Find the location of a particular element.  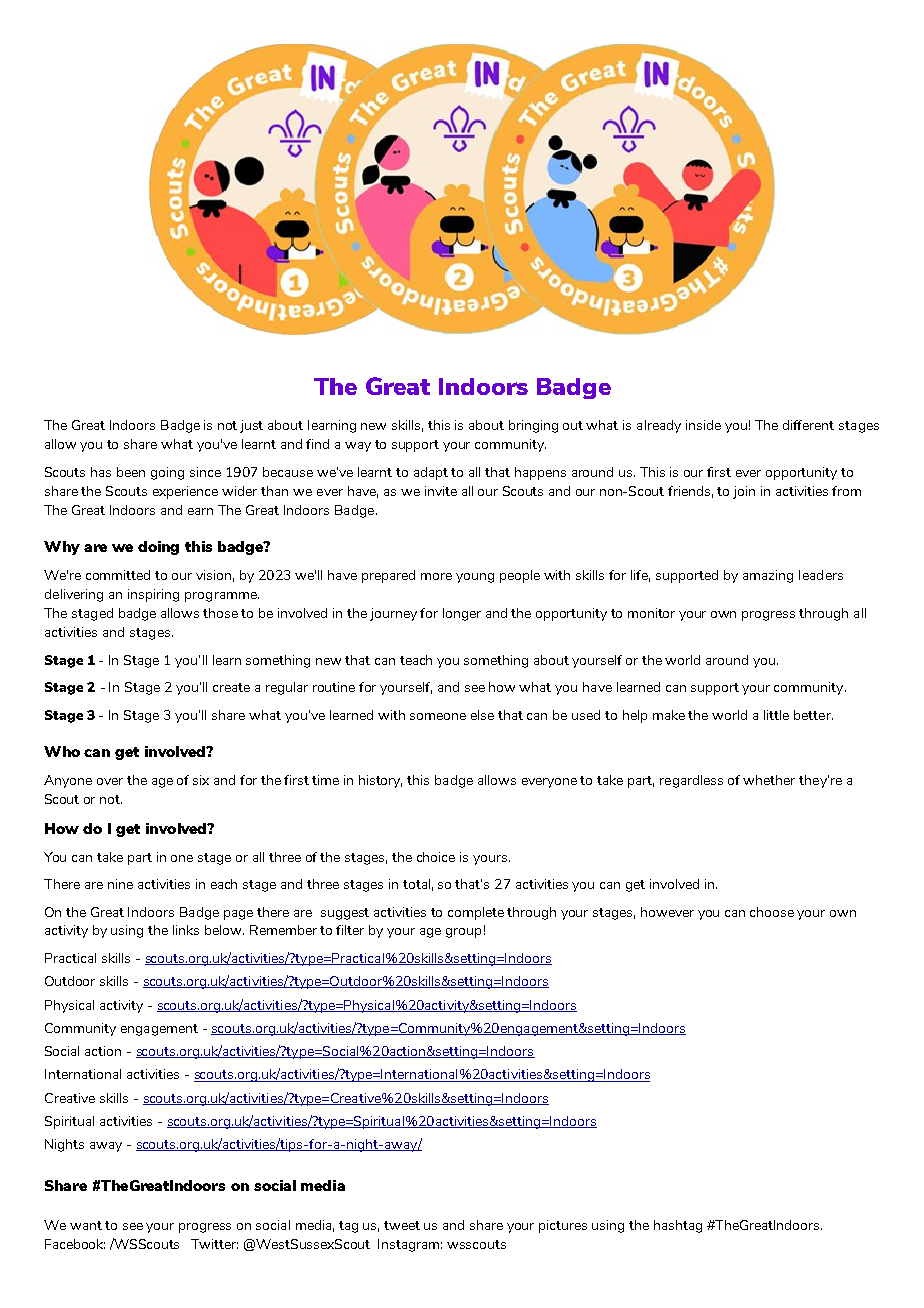

tweet is located at coordinates (402, 1225).
